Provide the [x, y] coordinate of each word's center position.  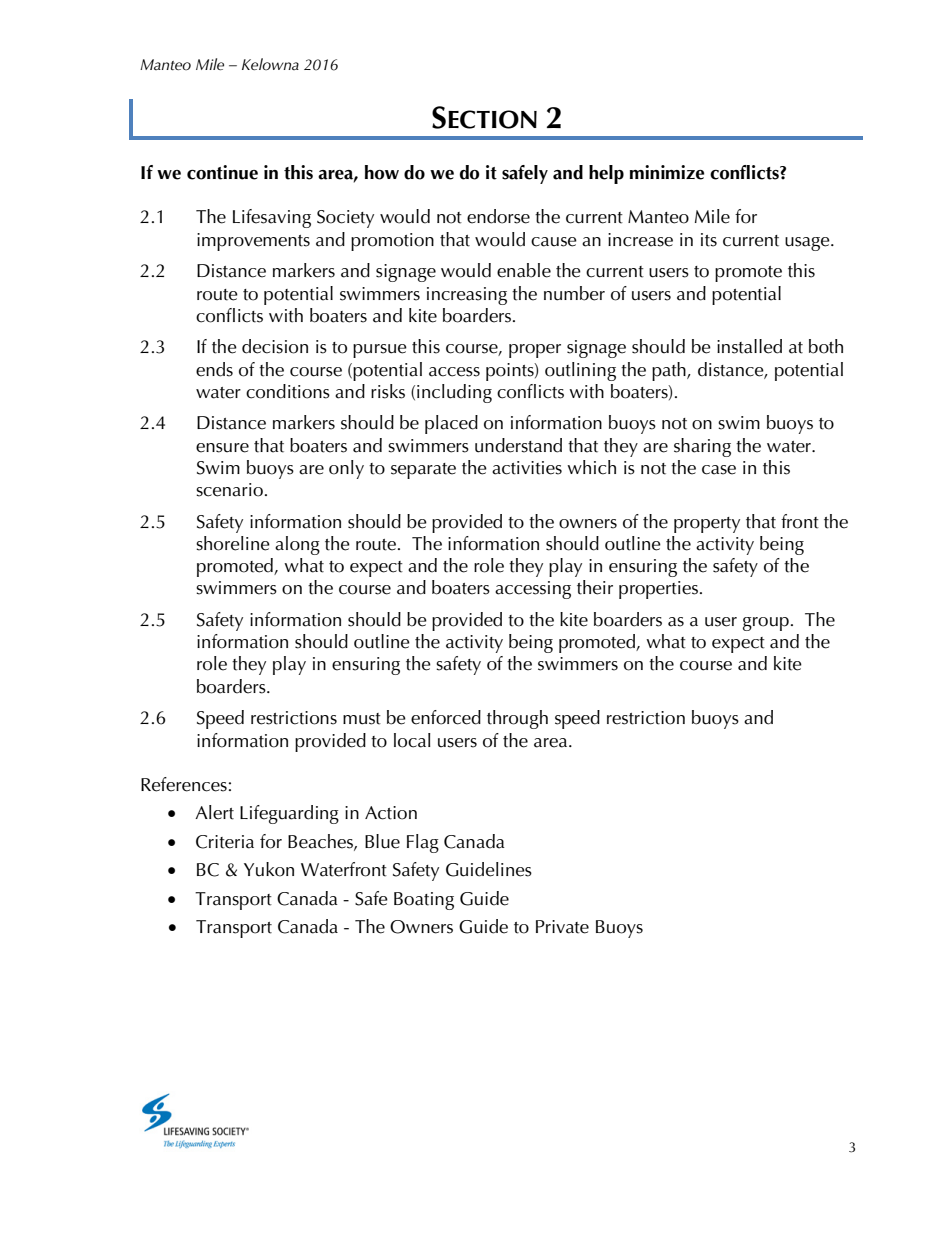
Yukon [269, 869]
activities [527, 468]
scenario [229, 490]
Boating [424, 901]
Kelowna [270, 64]
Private [562, 927]
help [606, 174]
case [719, 470]
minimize [667, 172]
